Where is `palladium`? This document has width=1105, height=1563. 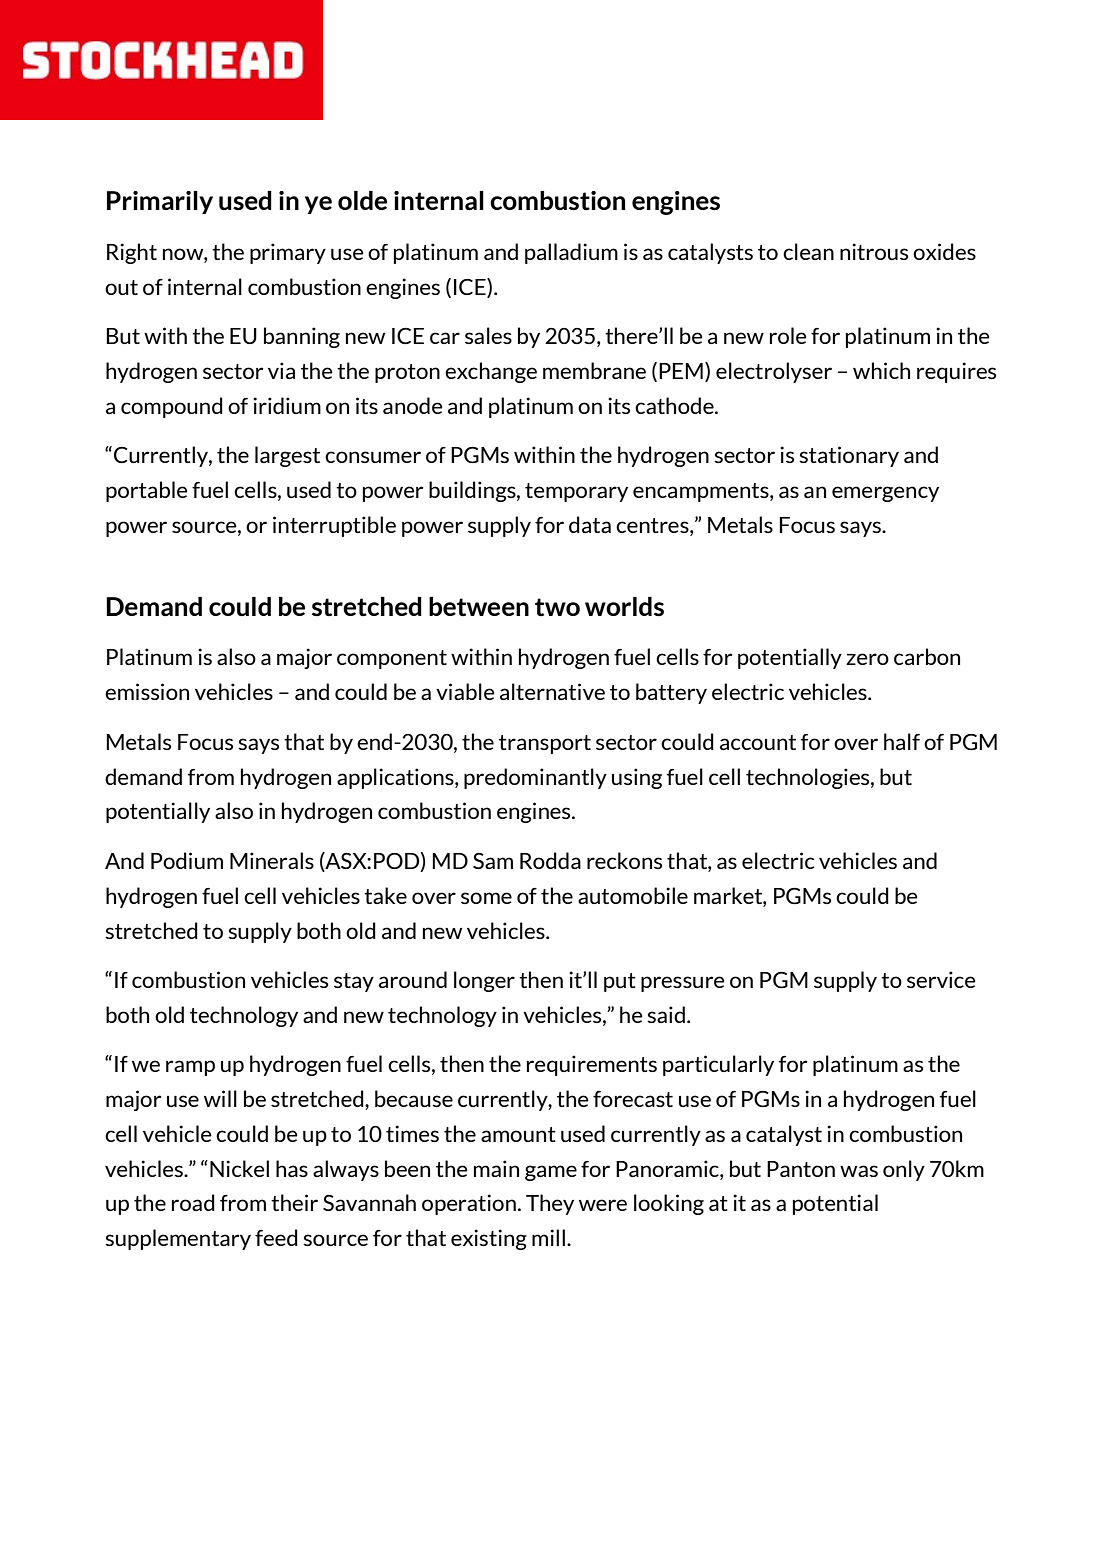 palladium is located at coordinates (571, 253).
